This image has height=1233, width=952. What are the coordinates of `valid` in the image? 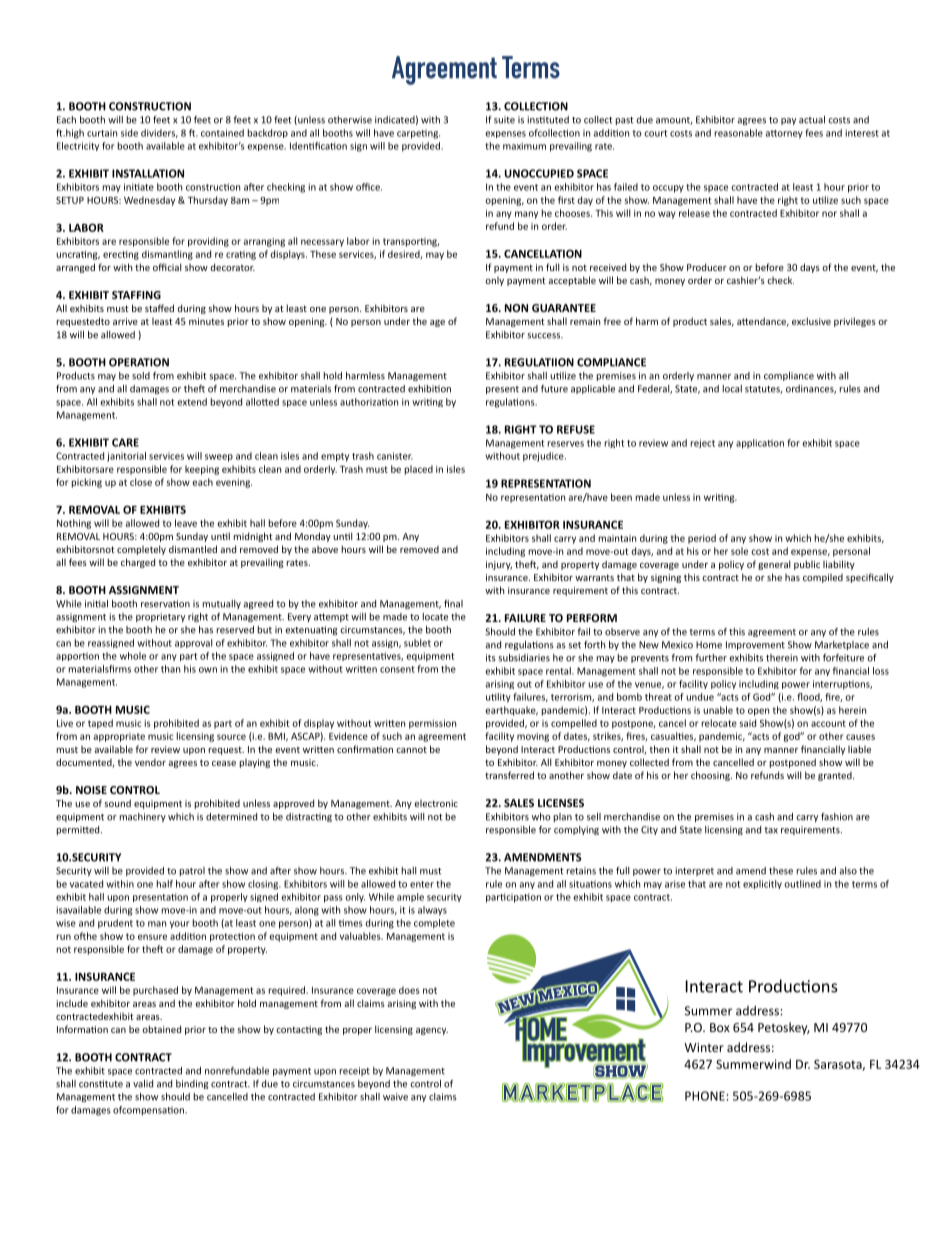 It's located at (143, 1084).
